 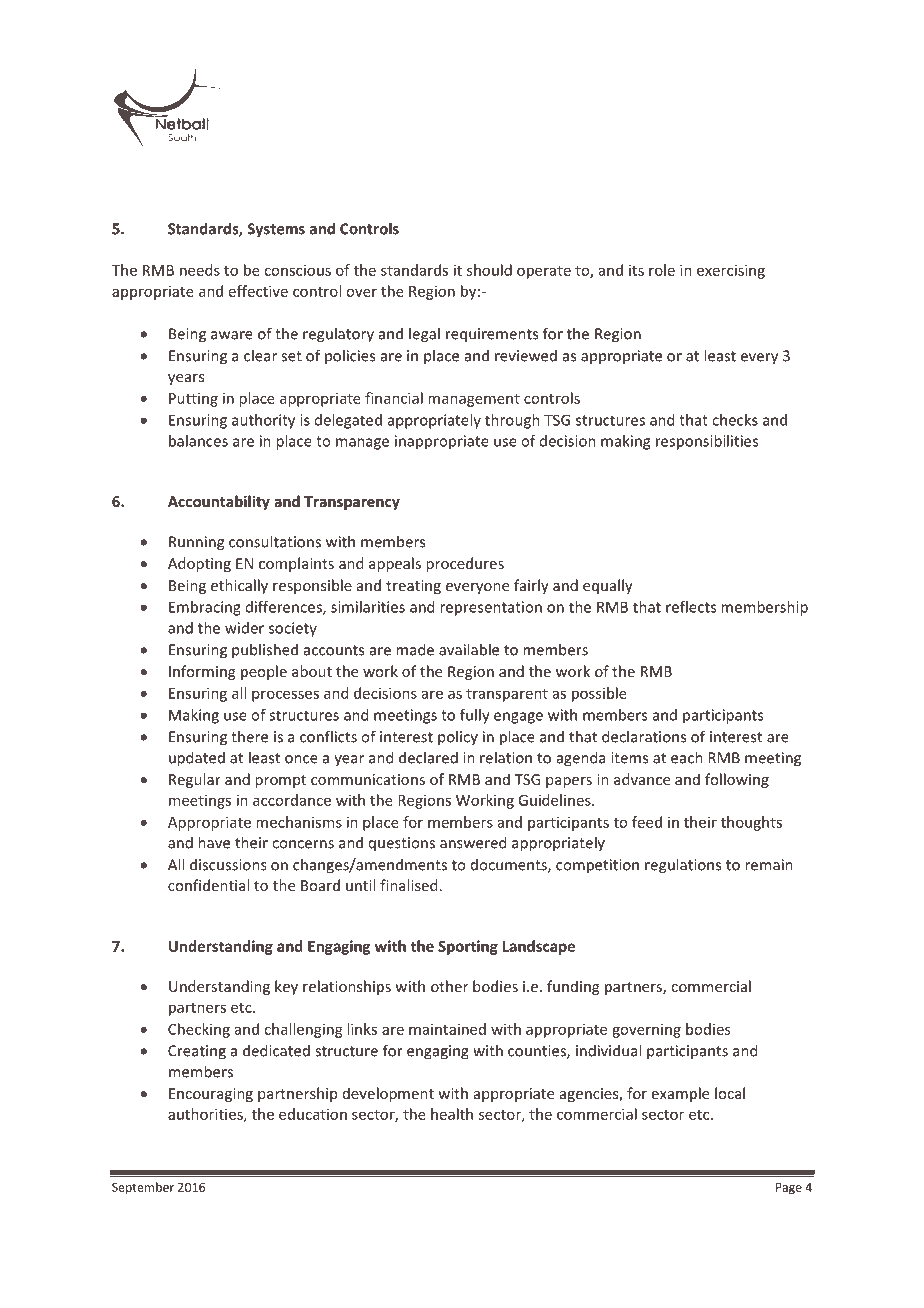 I want to click on needs, so click(x=200, y=270).
